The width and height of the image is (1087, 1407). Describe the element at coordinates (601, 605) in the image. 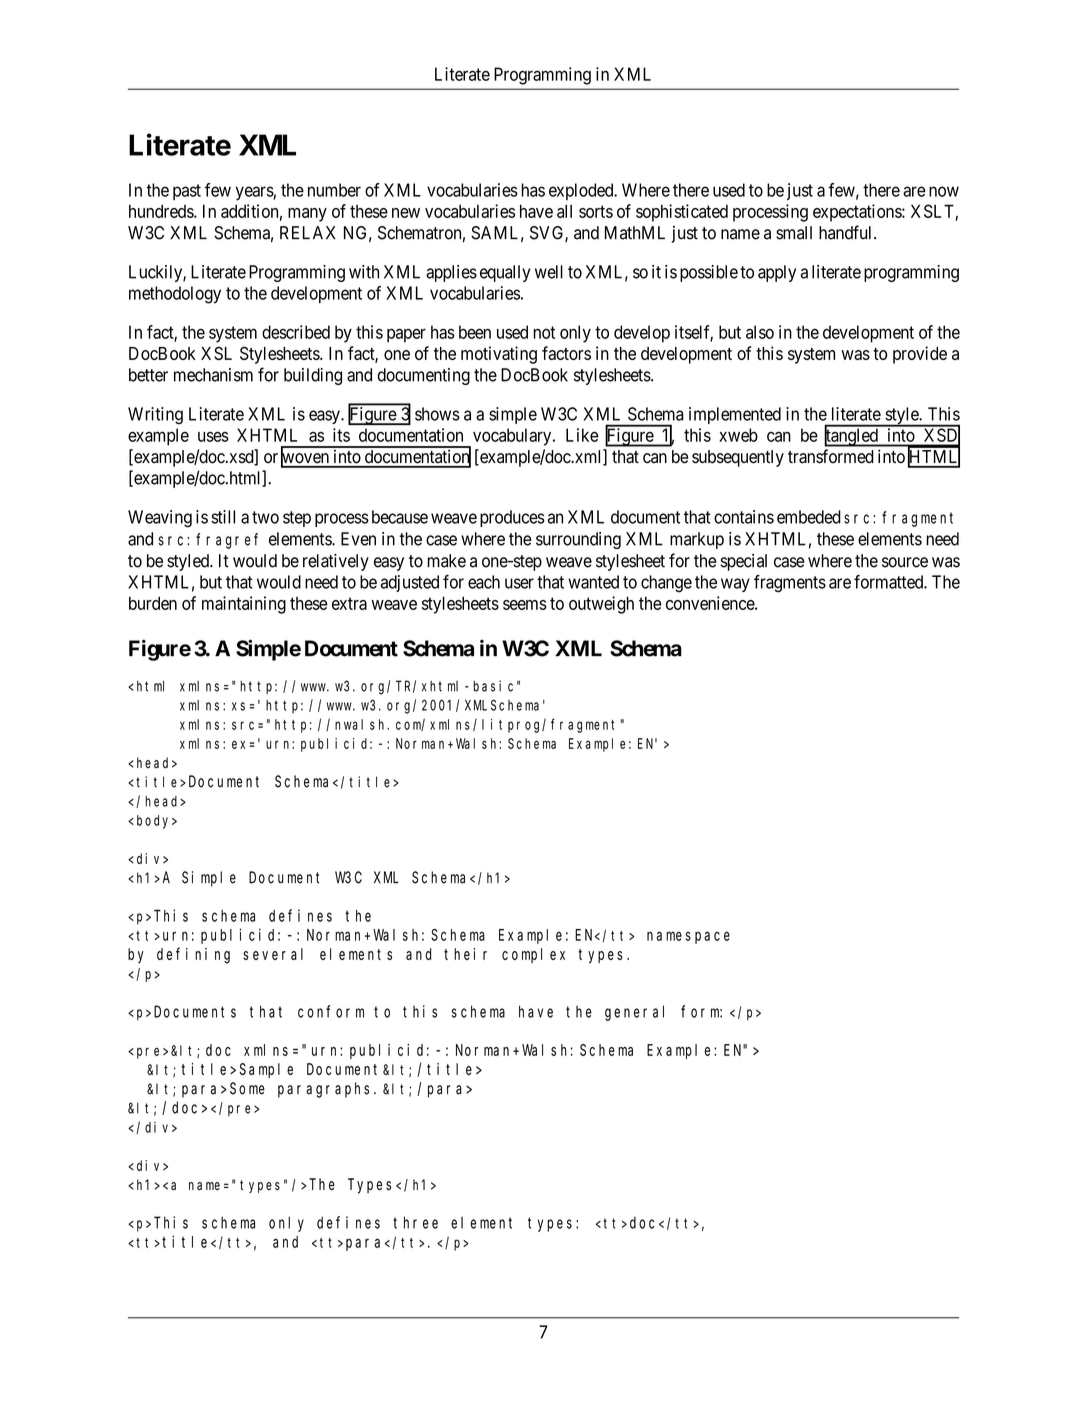

I see `outweigh` at that location.
